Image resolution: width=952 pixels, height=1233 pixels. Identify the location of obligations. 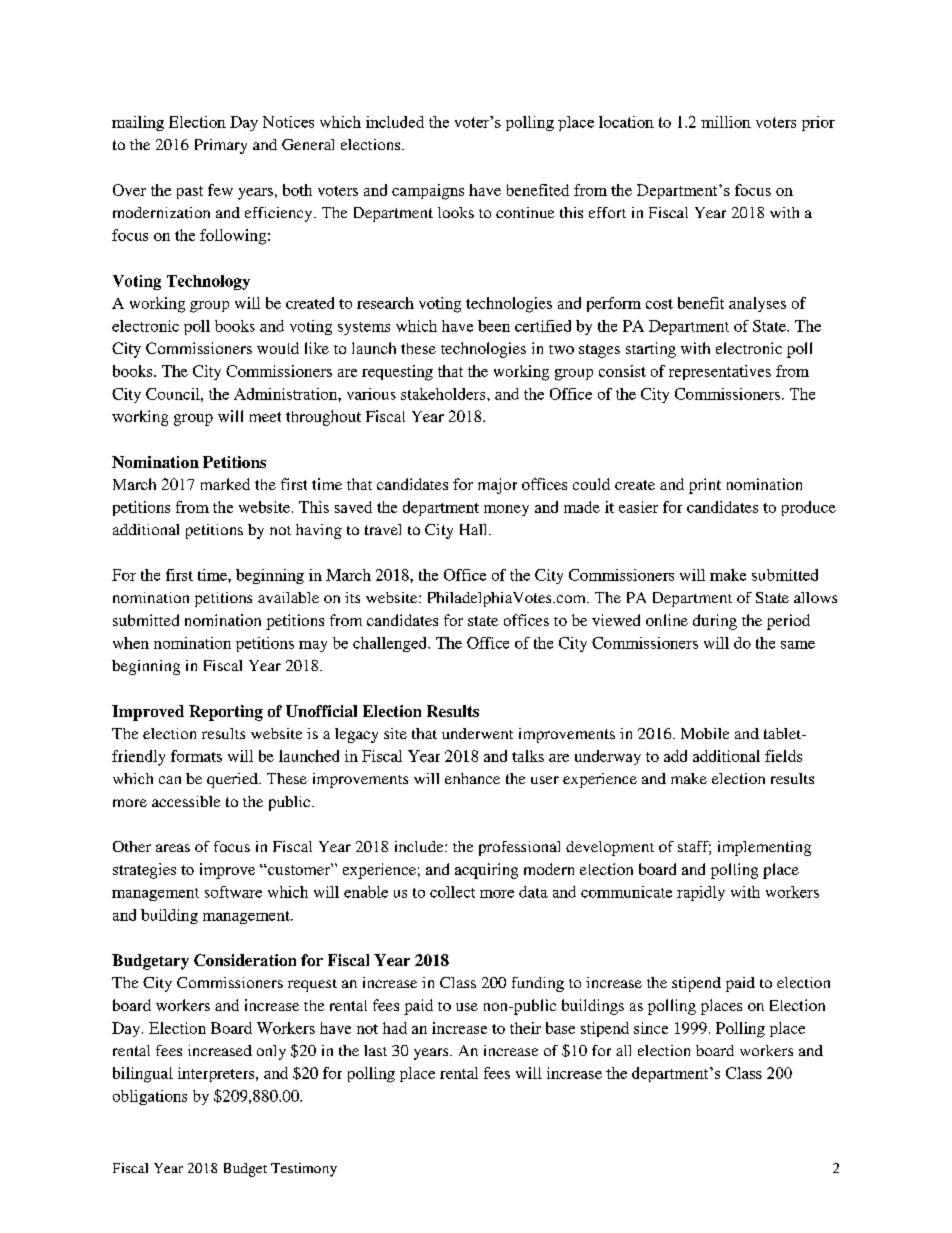
(150, 1097).
